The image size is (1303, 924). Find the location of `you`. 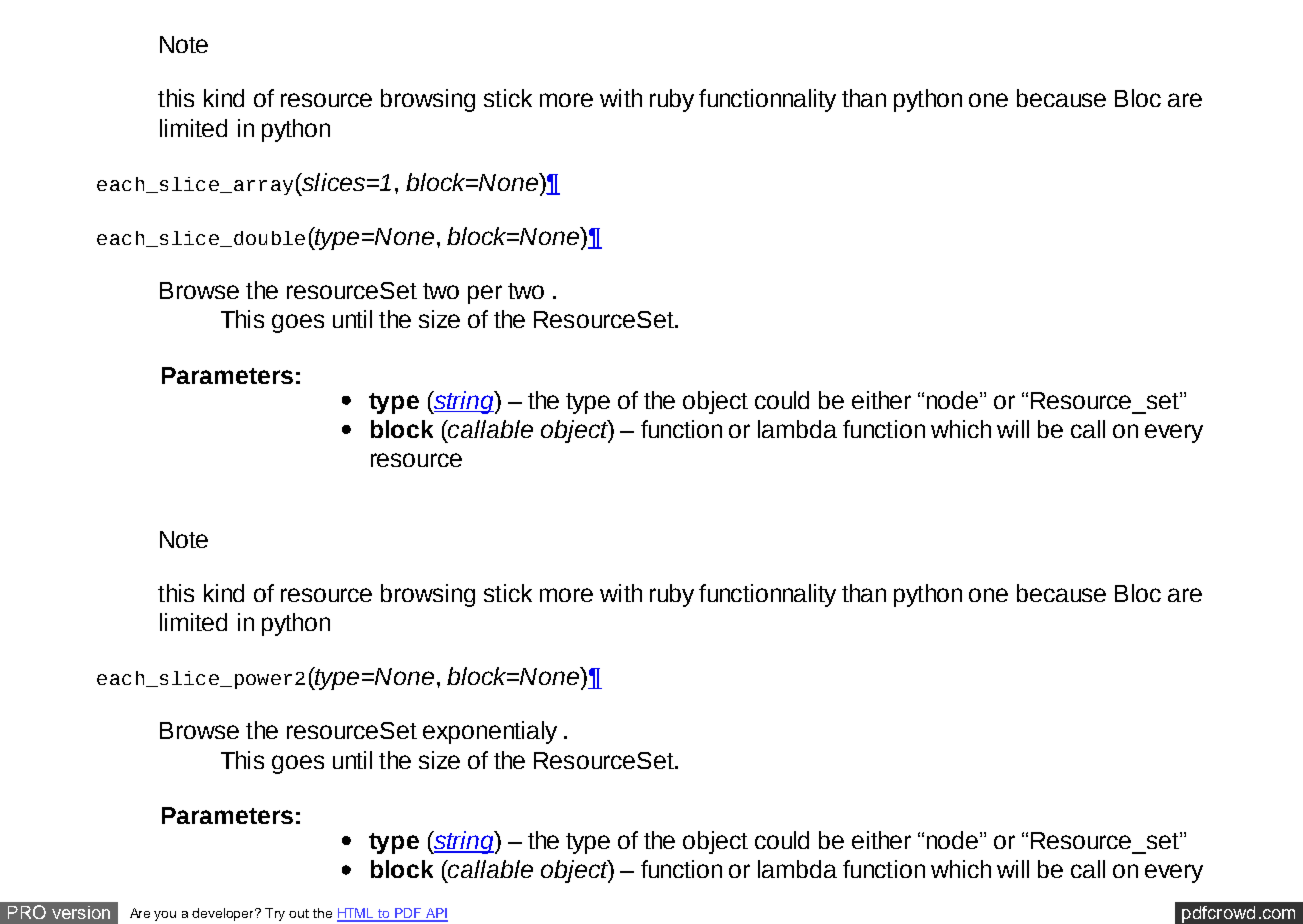

you is located at coordinates (165, 916).
